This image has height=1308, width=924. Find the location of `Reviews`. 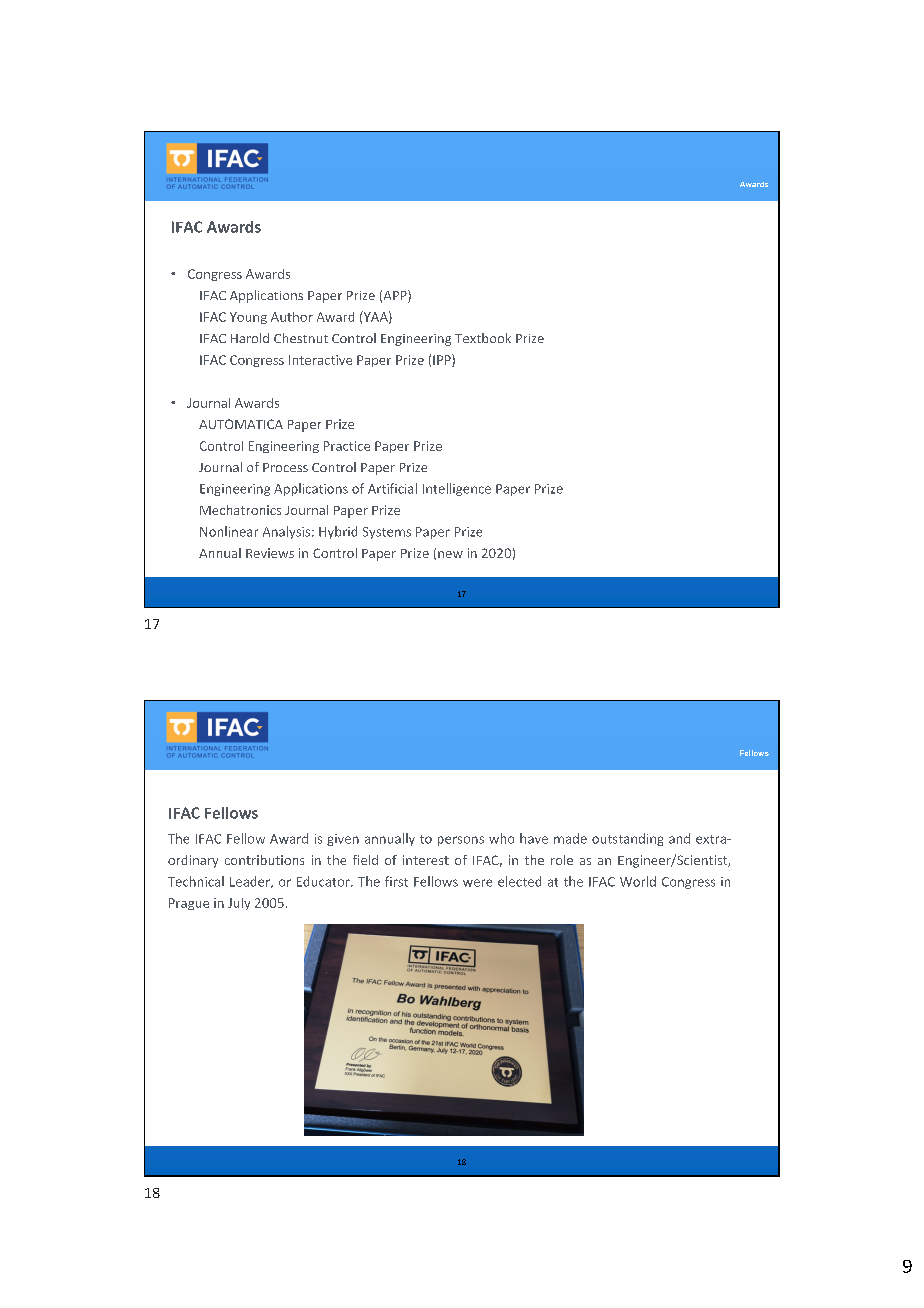

Reviews is located at coordinates (270, 553).
